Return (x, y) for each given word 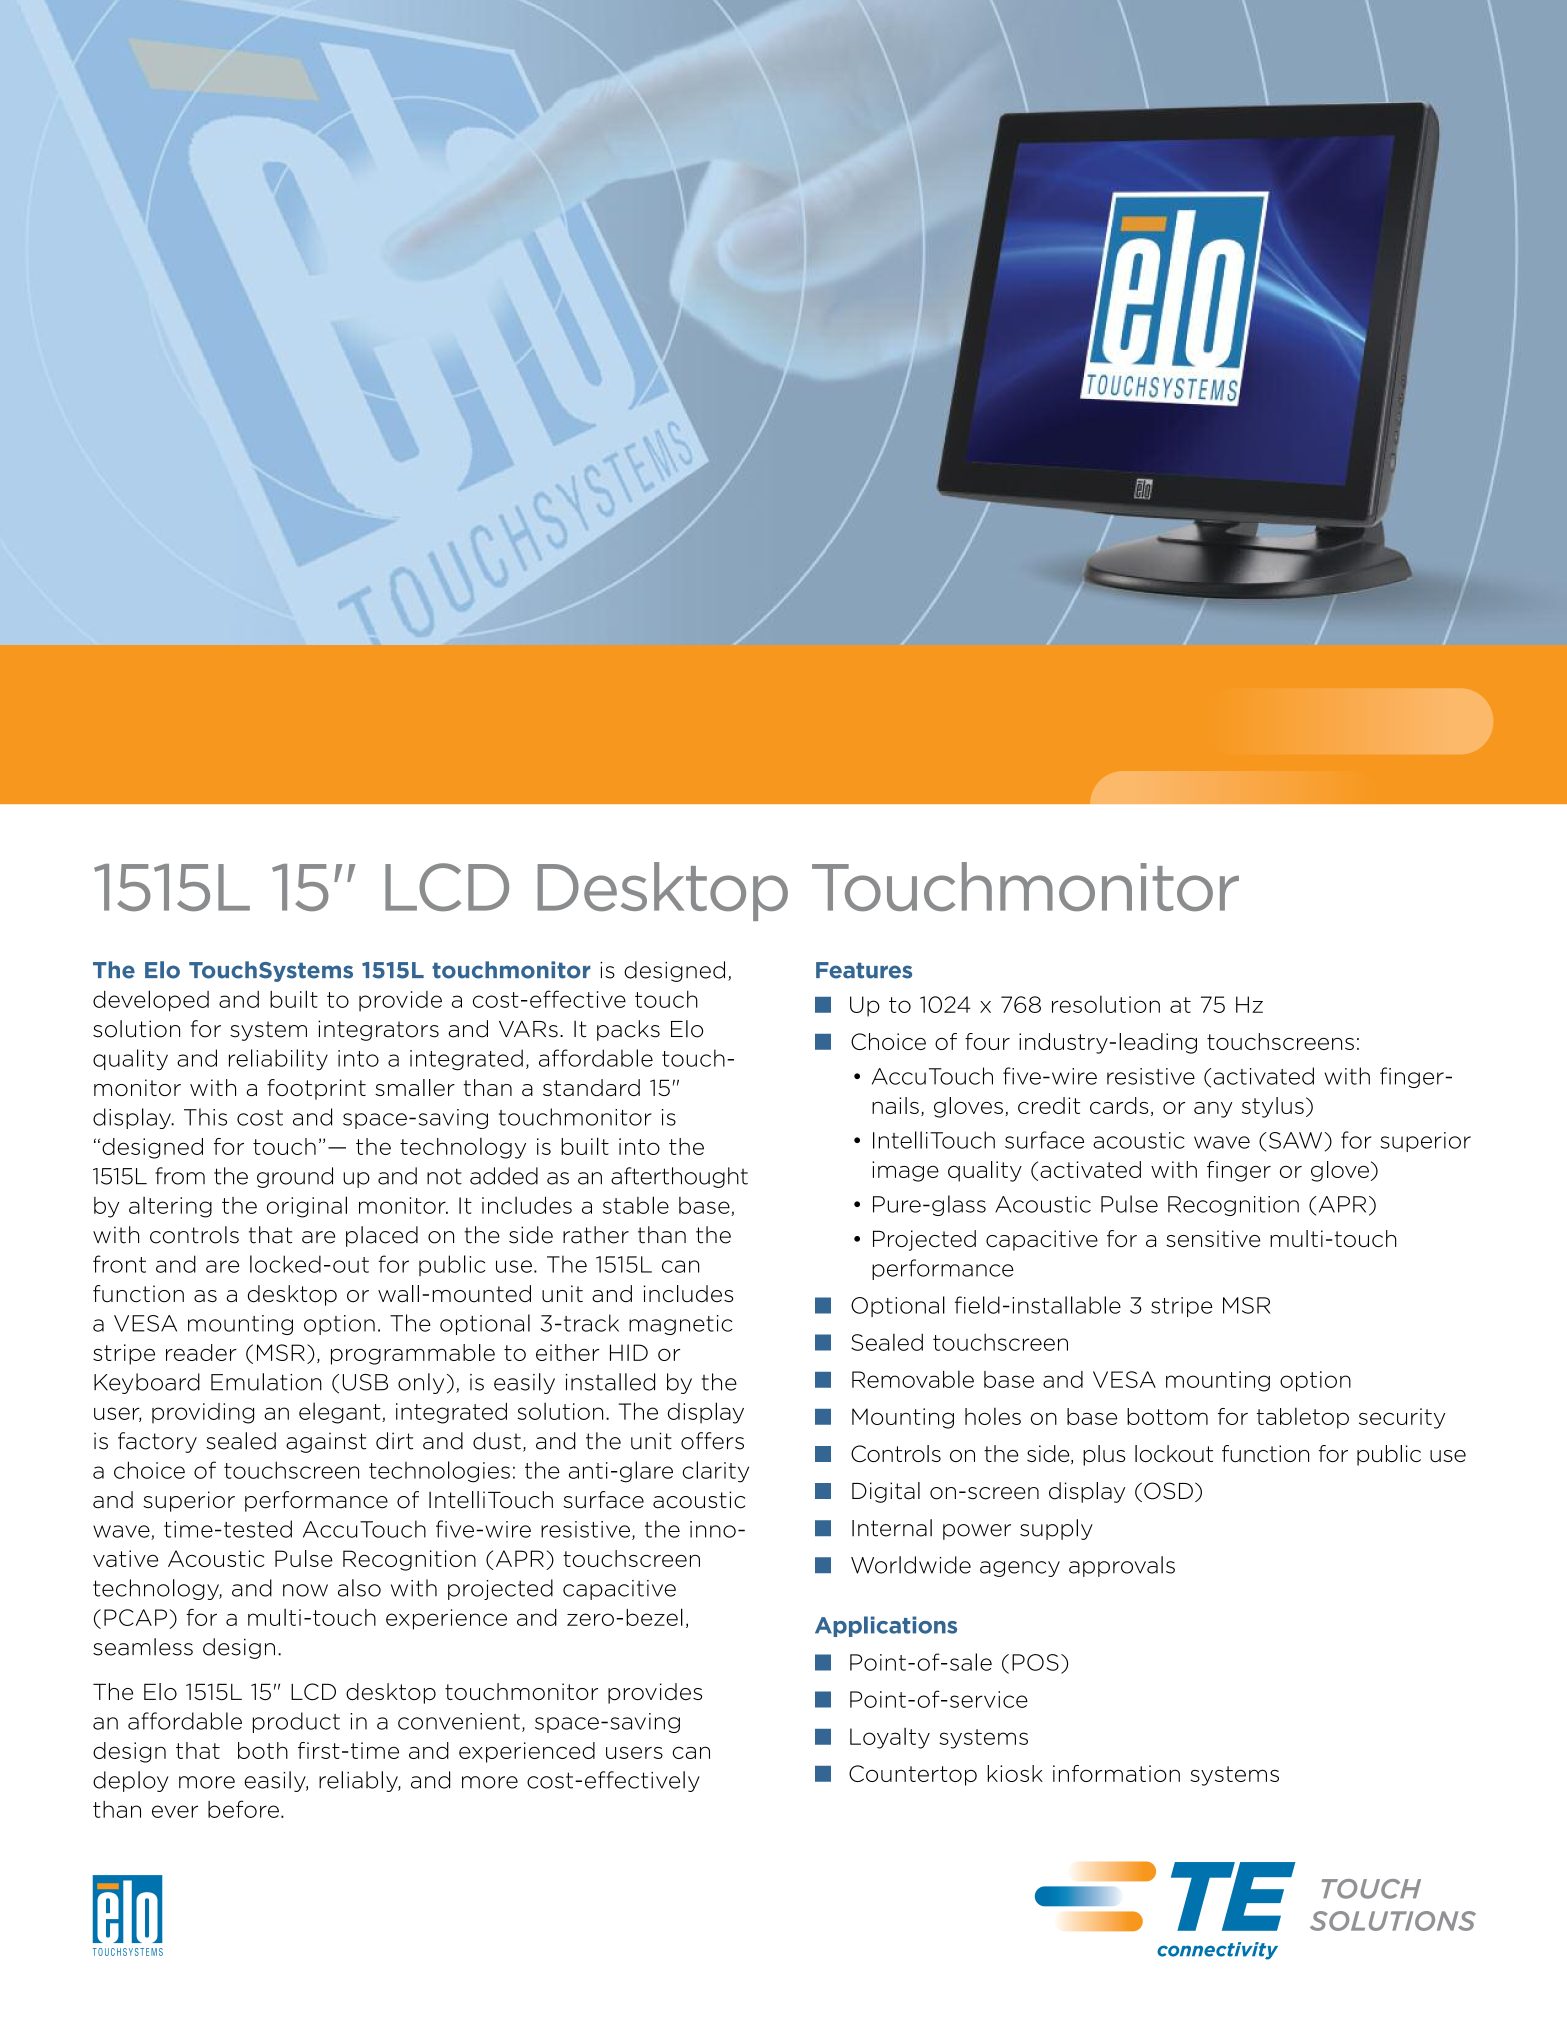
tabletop (1303, 1418)
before (243, 1809)
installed (610, 1382)
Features (864, 970)
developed (151, 1001)
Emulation (266, 1382)
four (987, 1041)
